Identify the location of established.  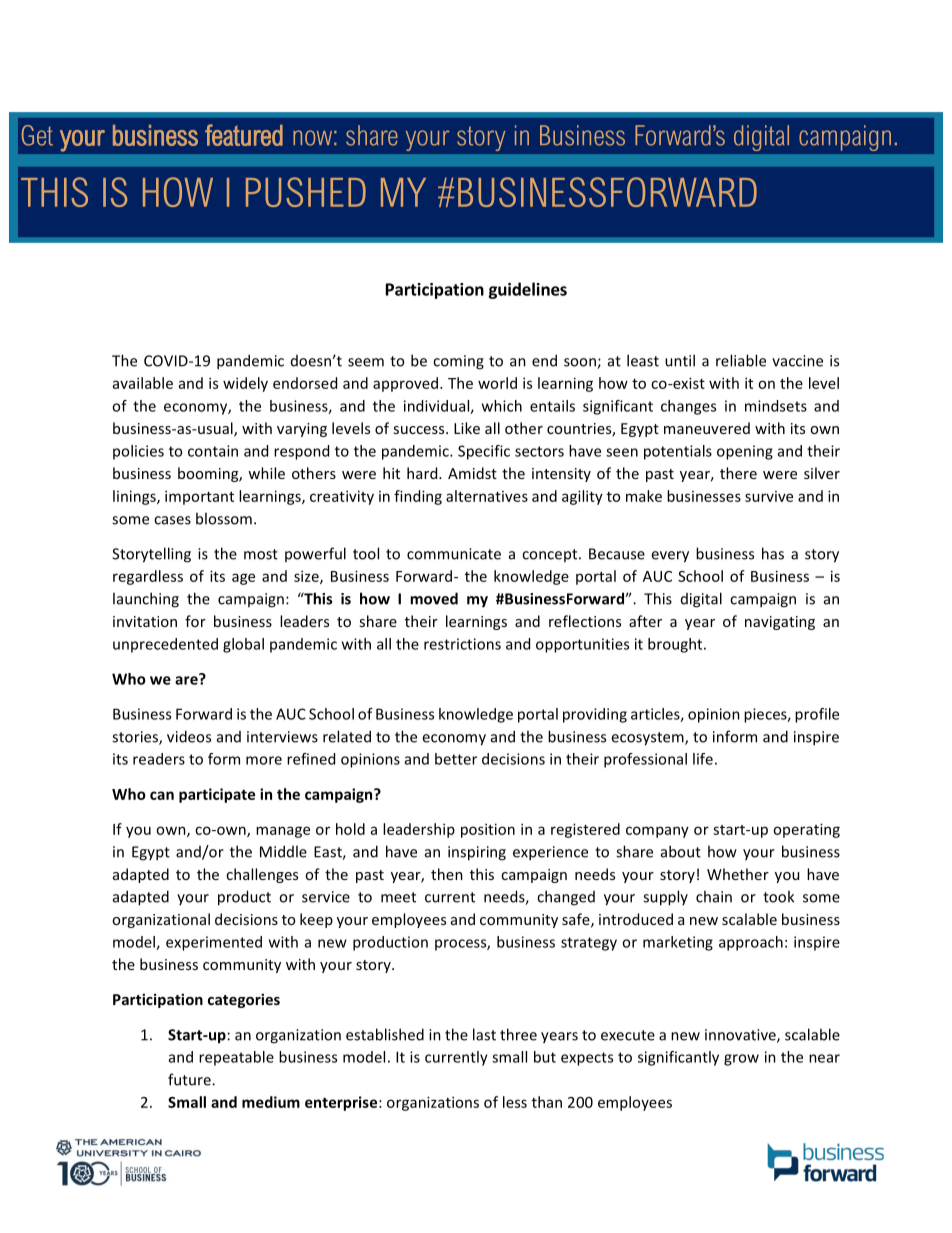
(385, 1034).
